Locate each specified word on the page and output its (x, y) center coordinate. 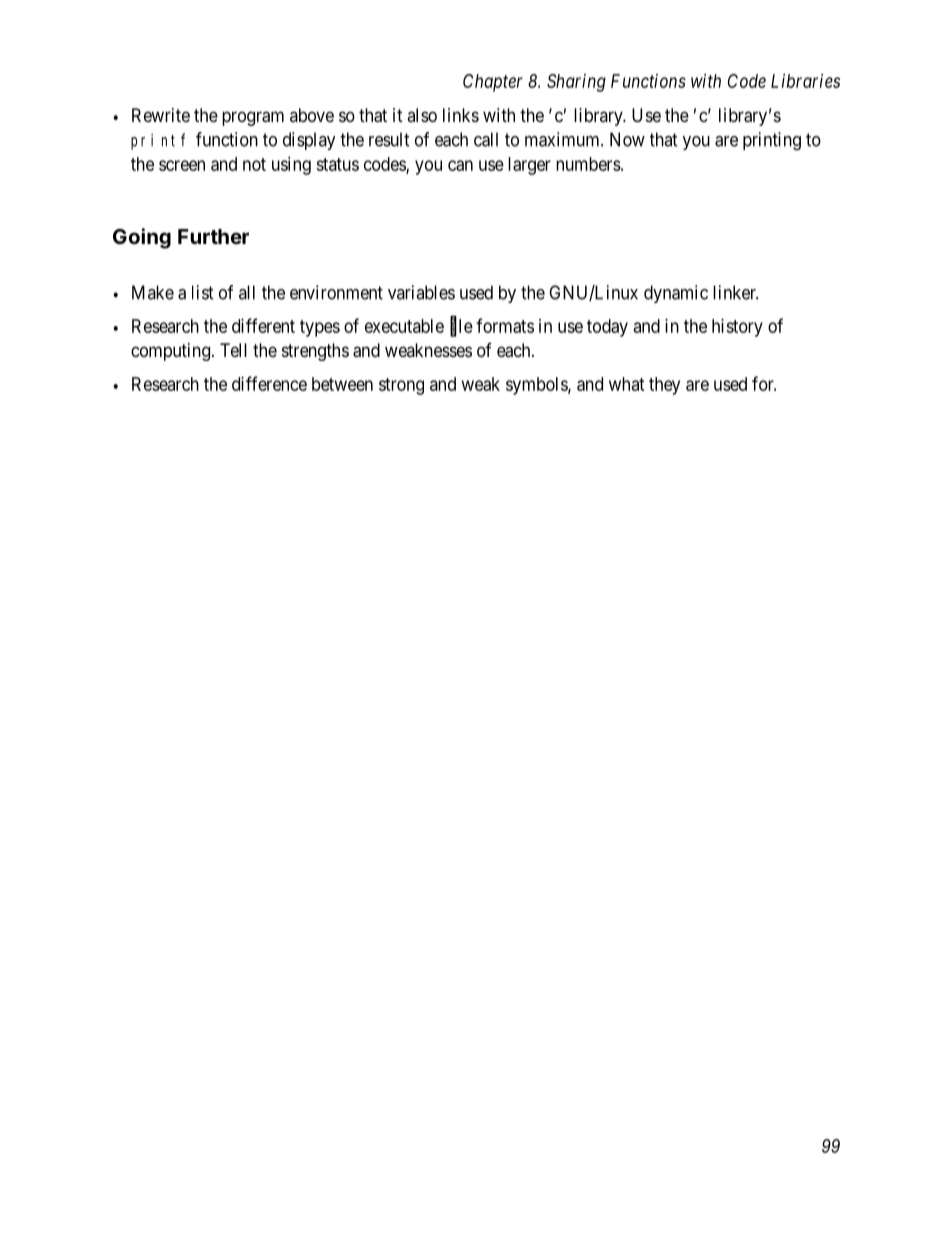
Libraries (805, 81)
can (460, 165)
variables (421, 292)
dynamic (676, 294)
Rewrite (161, 115)
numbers (588, 164)
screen (182, 165)
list (203, 292)
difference (269, 383)
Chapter (493, 83)
